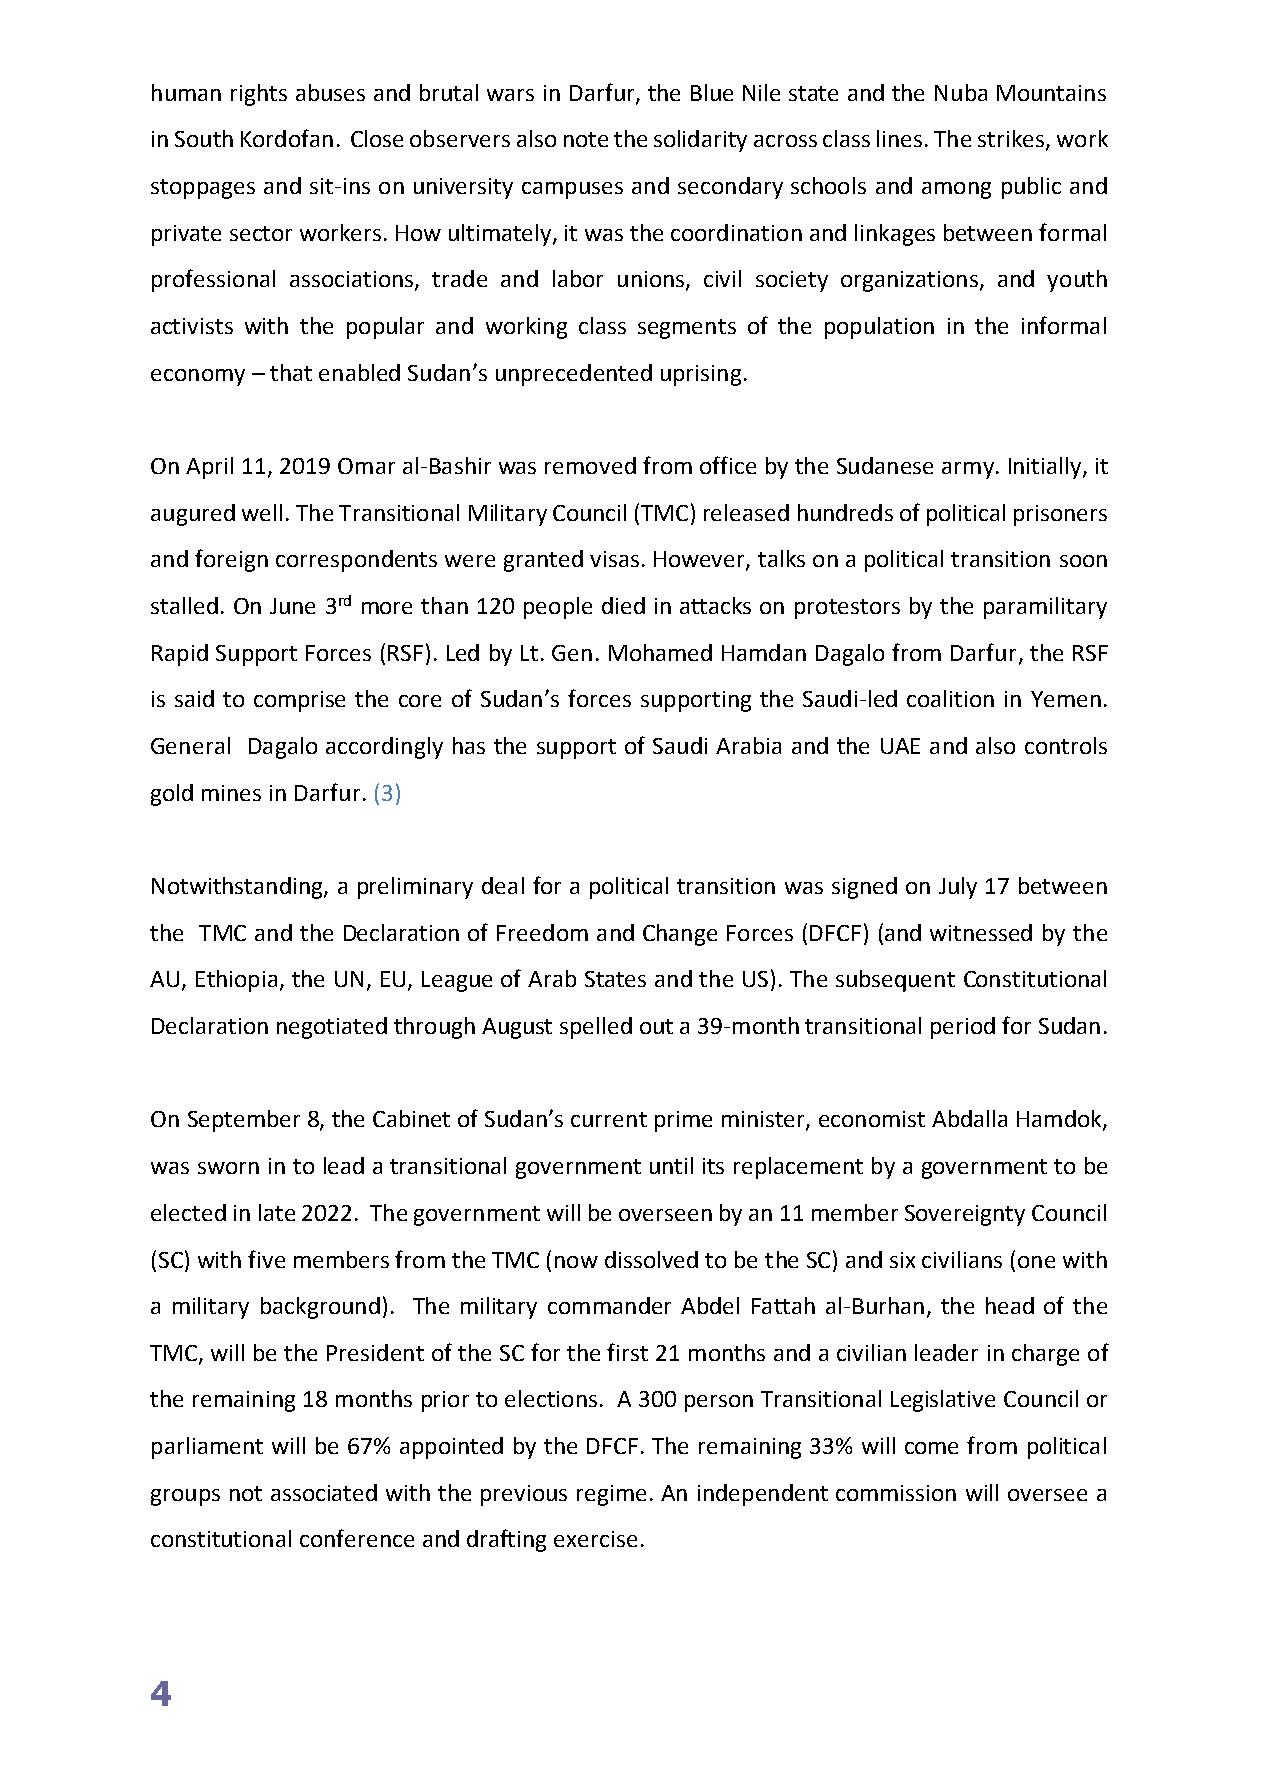 The height and width of the page is (1788, 1264). What do you see at coordinates (287, 138) in the page?
I see `Kordofan` at bounding box center [287, 138].
